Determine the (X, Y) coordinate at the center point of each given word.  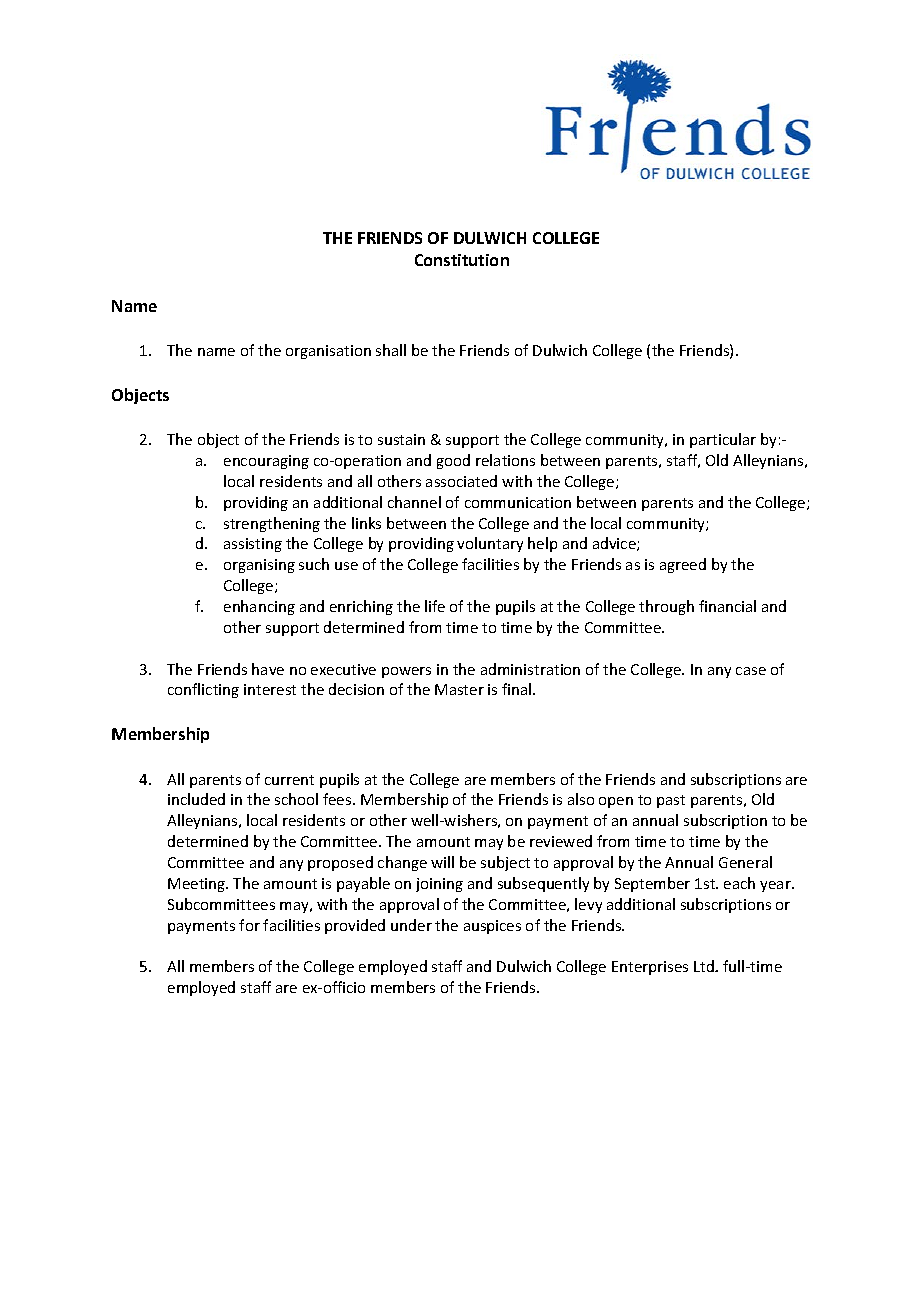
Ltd (705, 966)
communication (518, 502)
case (751, 671)
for (249, 925)
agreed (683, 565)
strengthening (272, 524)
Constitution (462, 260)
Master (459, 689)
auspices (492, 927)
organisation (328, 352)
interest (270, 689)
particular (723, 440)
